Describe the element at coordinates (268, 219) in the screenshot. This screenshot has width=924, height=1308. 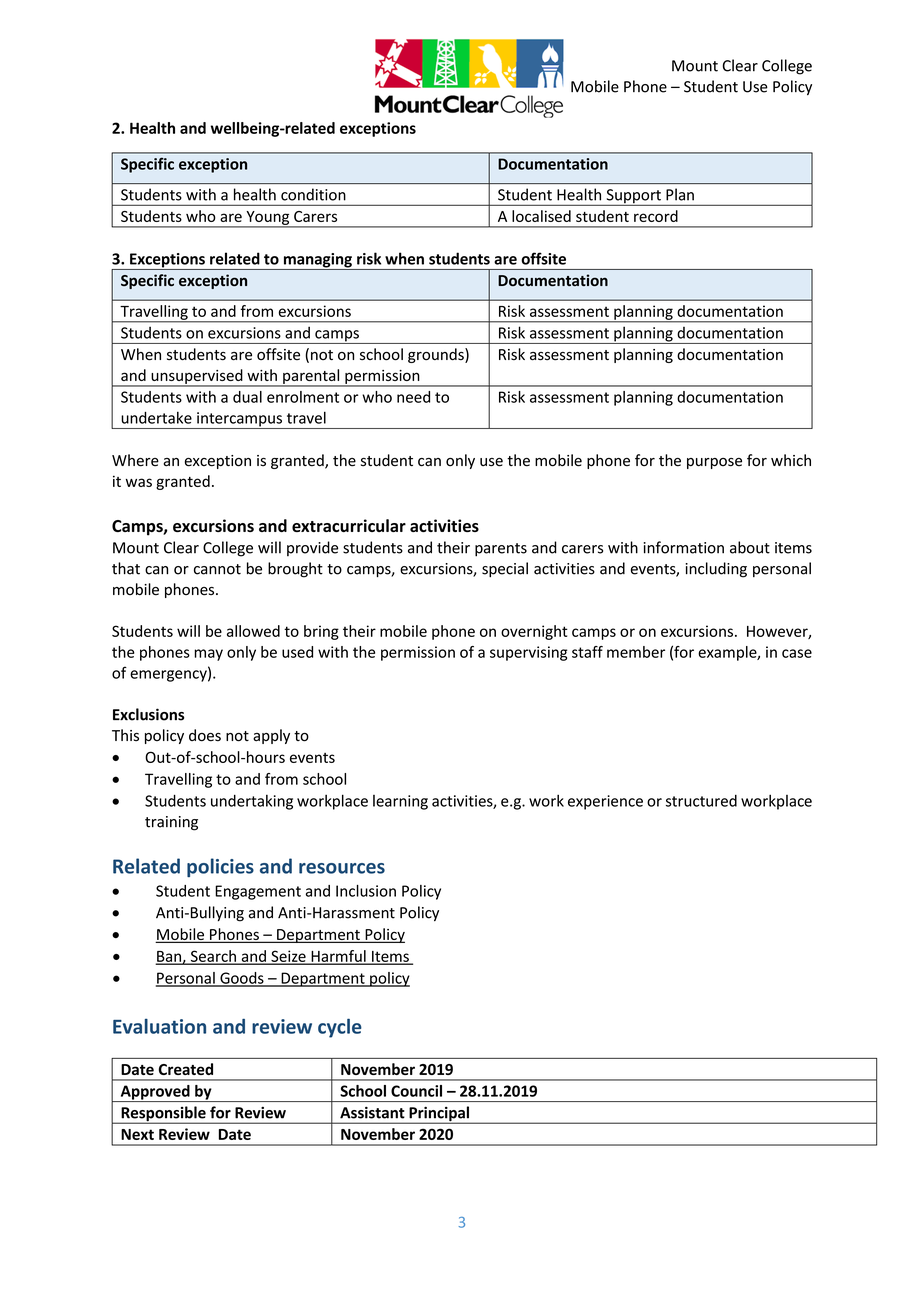
I see `Young` at that location.
